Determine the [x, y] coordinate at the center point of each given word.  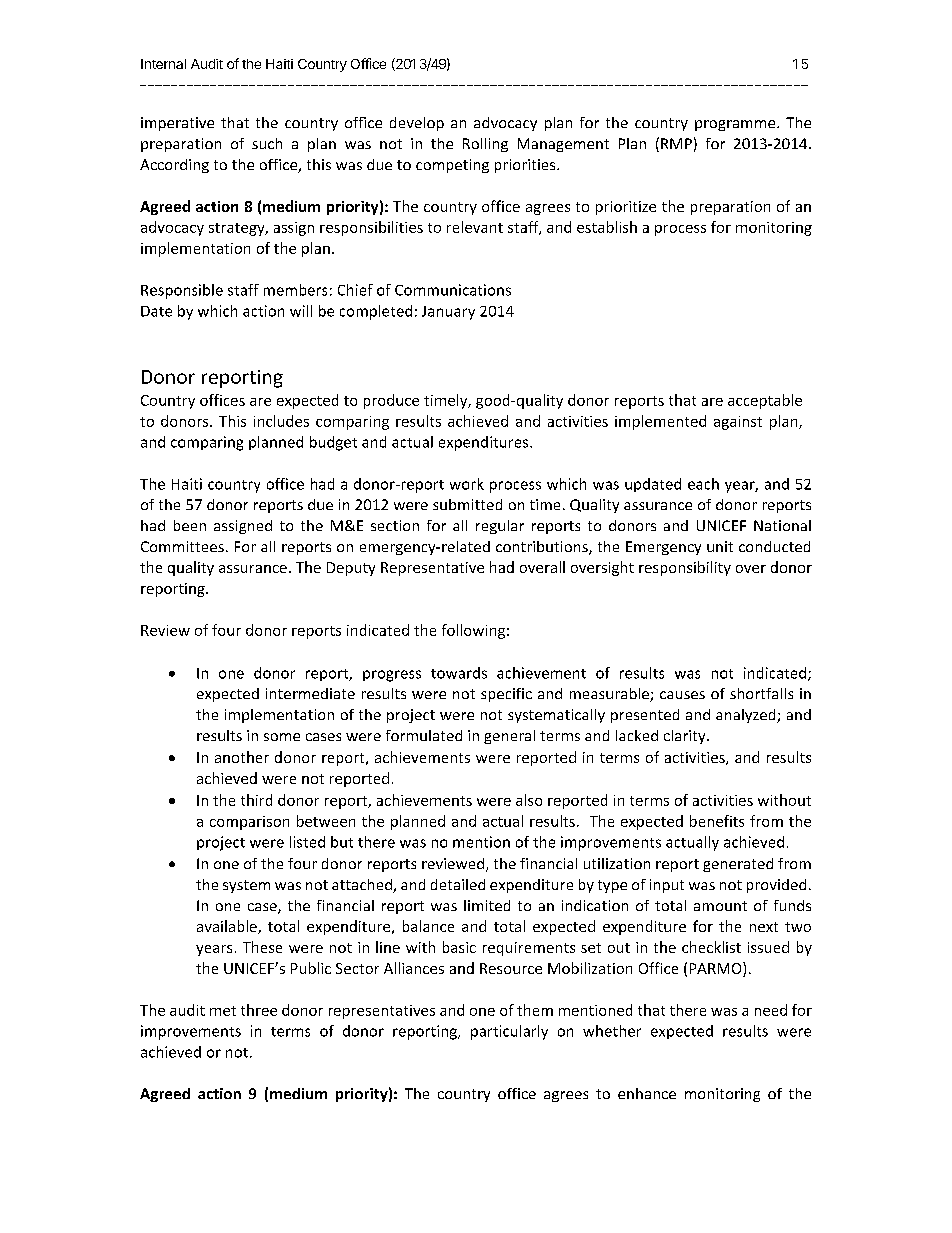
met [223, 1011]
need [771, 1010]
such [267, 143]
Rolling [485, 145]
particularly [509, 1032]
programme [736, 125]
